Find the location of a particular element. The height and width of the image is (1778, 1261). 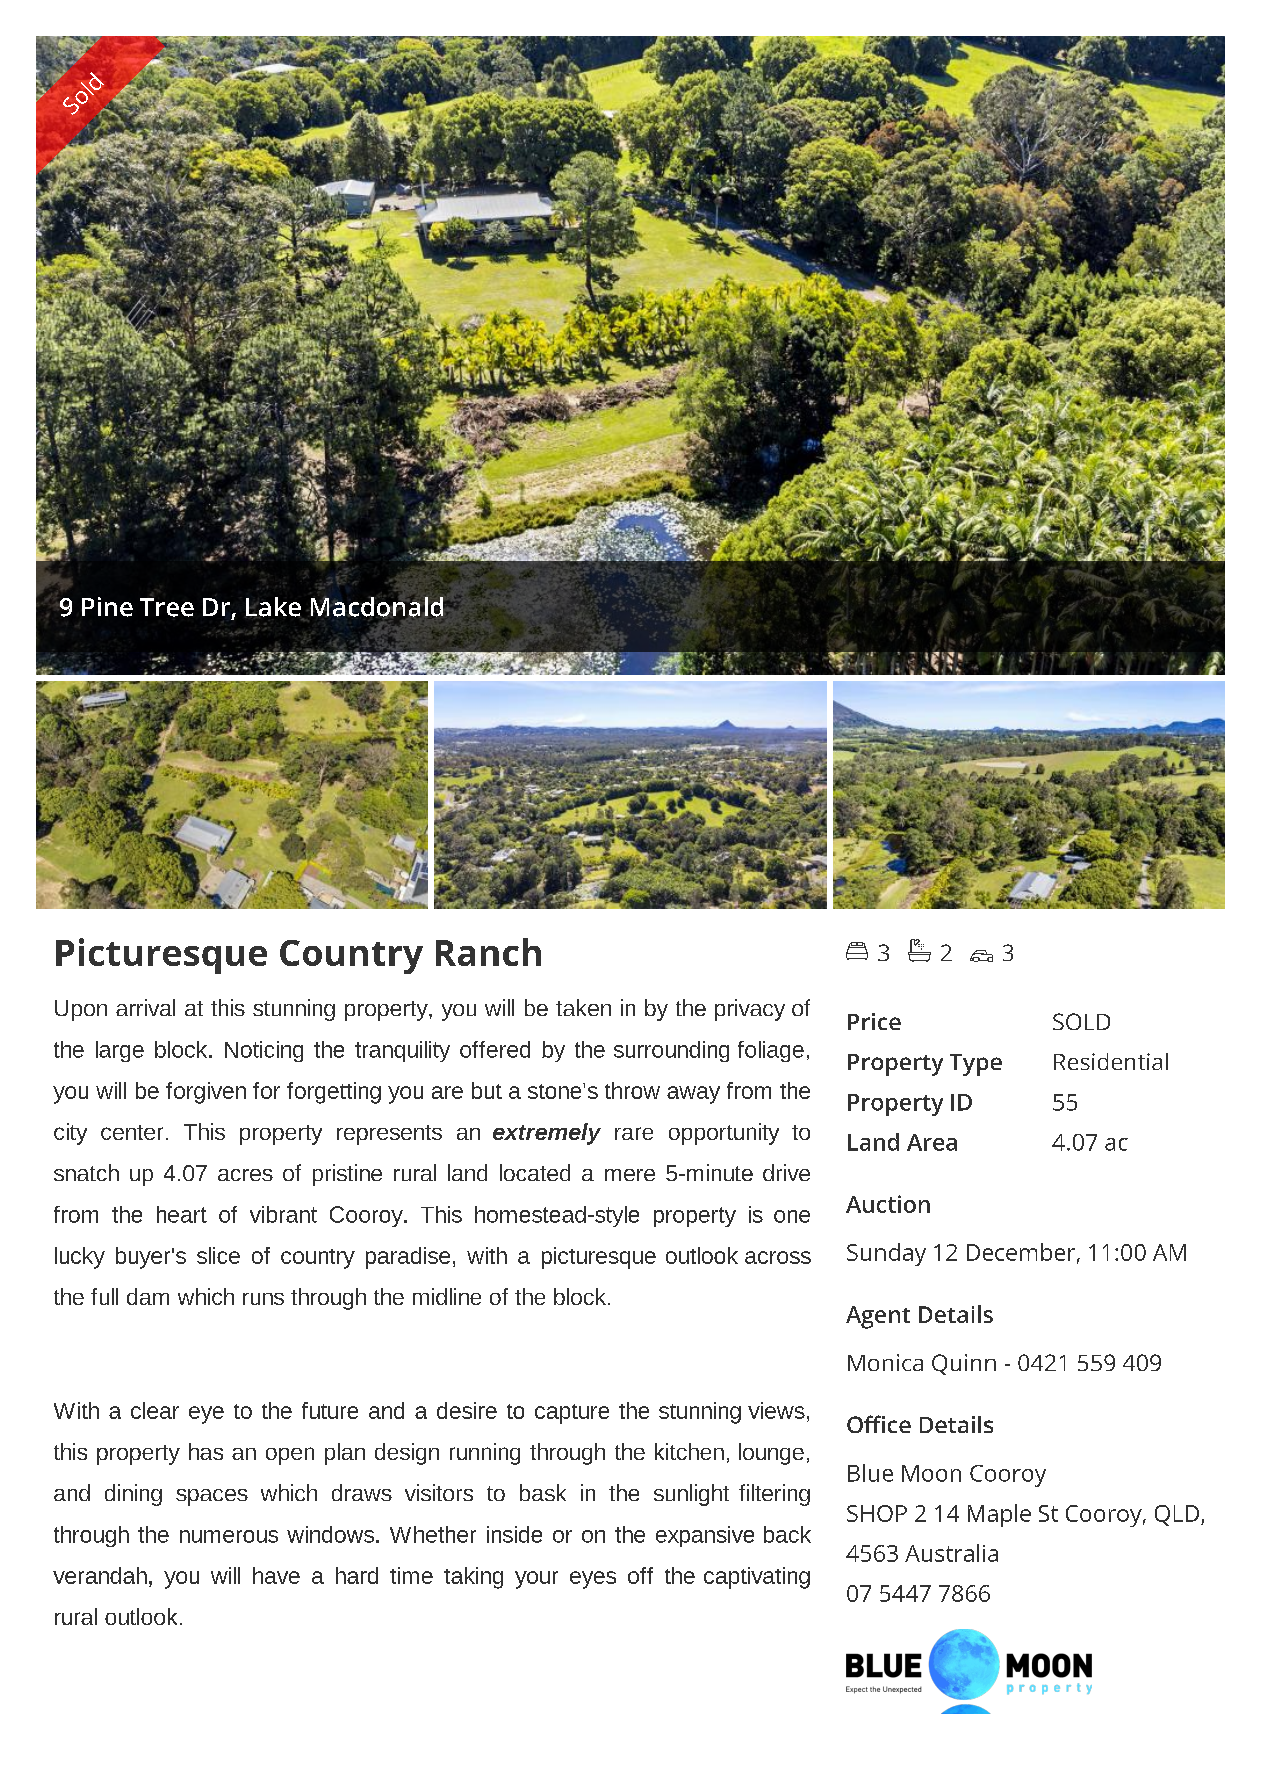

Macdonald is located at coordinates (377, 608).
